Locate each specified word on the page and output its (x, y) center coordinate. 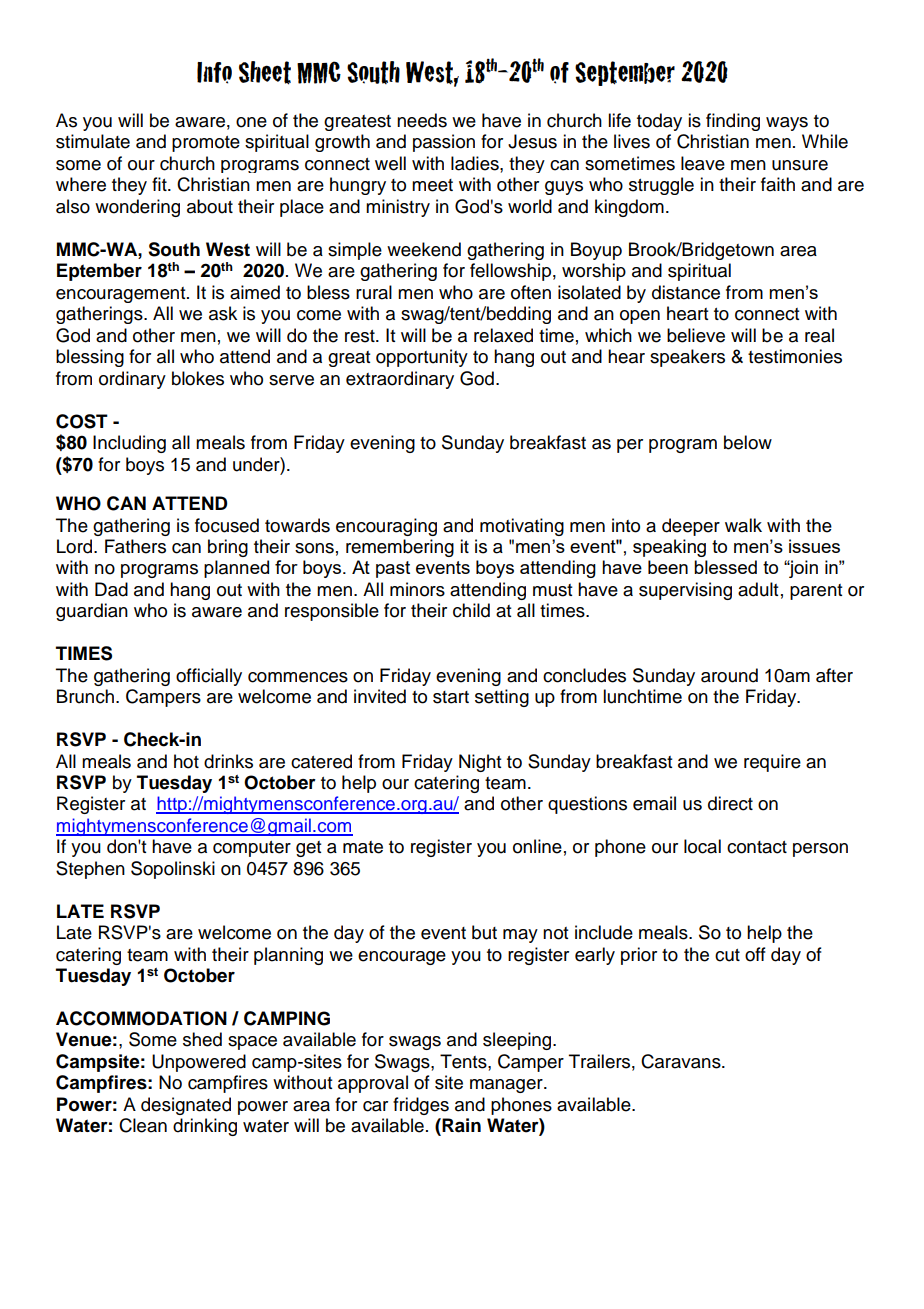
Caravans (682, 1061)
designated (186, 1106)
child (471, 610)
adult (758, 589)
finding (733, 122)
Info (214, 73)
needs (422, 120)
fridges (421, 1106)
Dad (111, 589)
